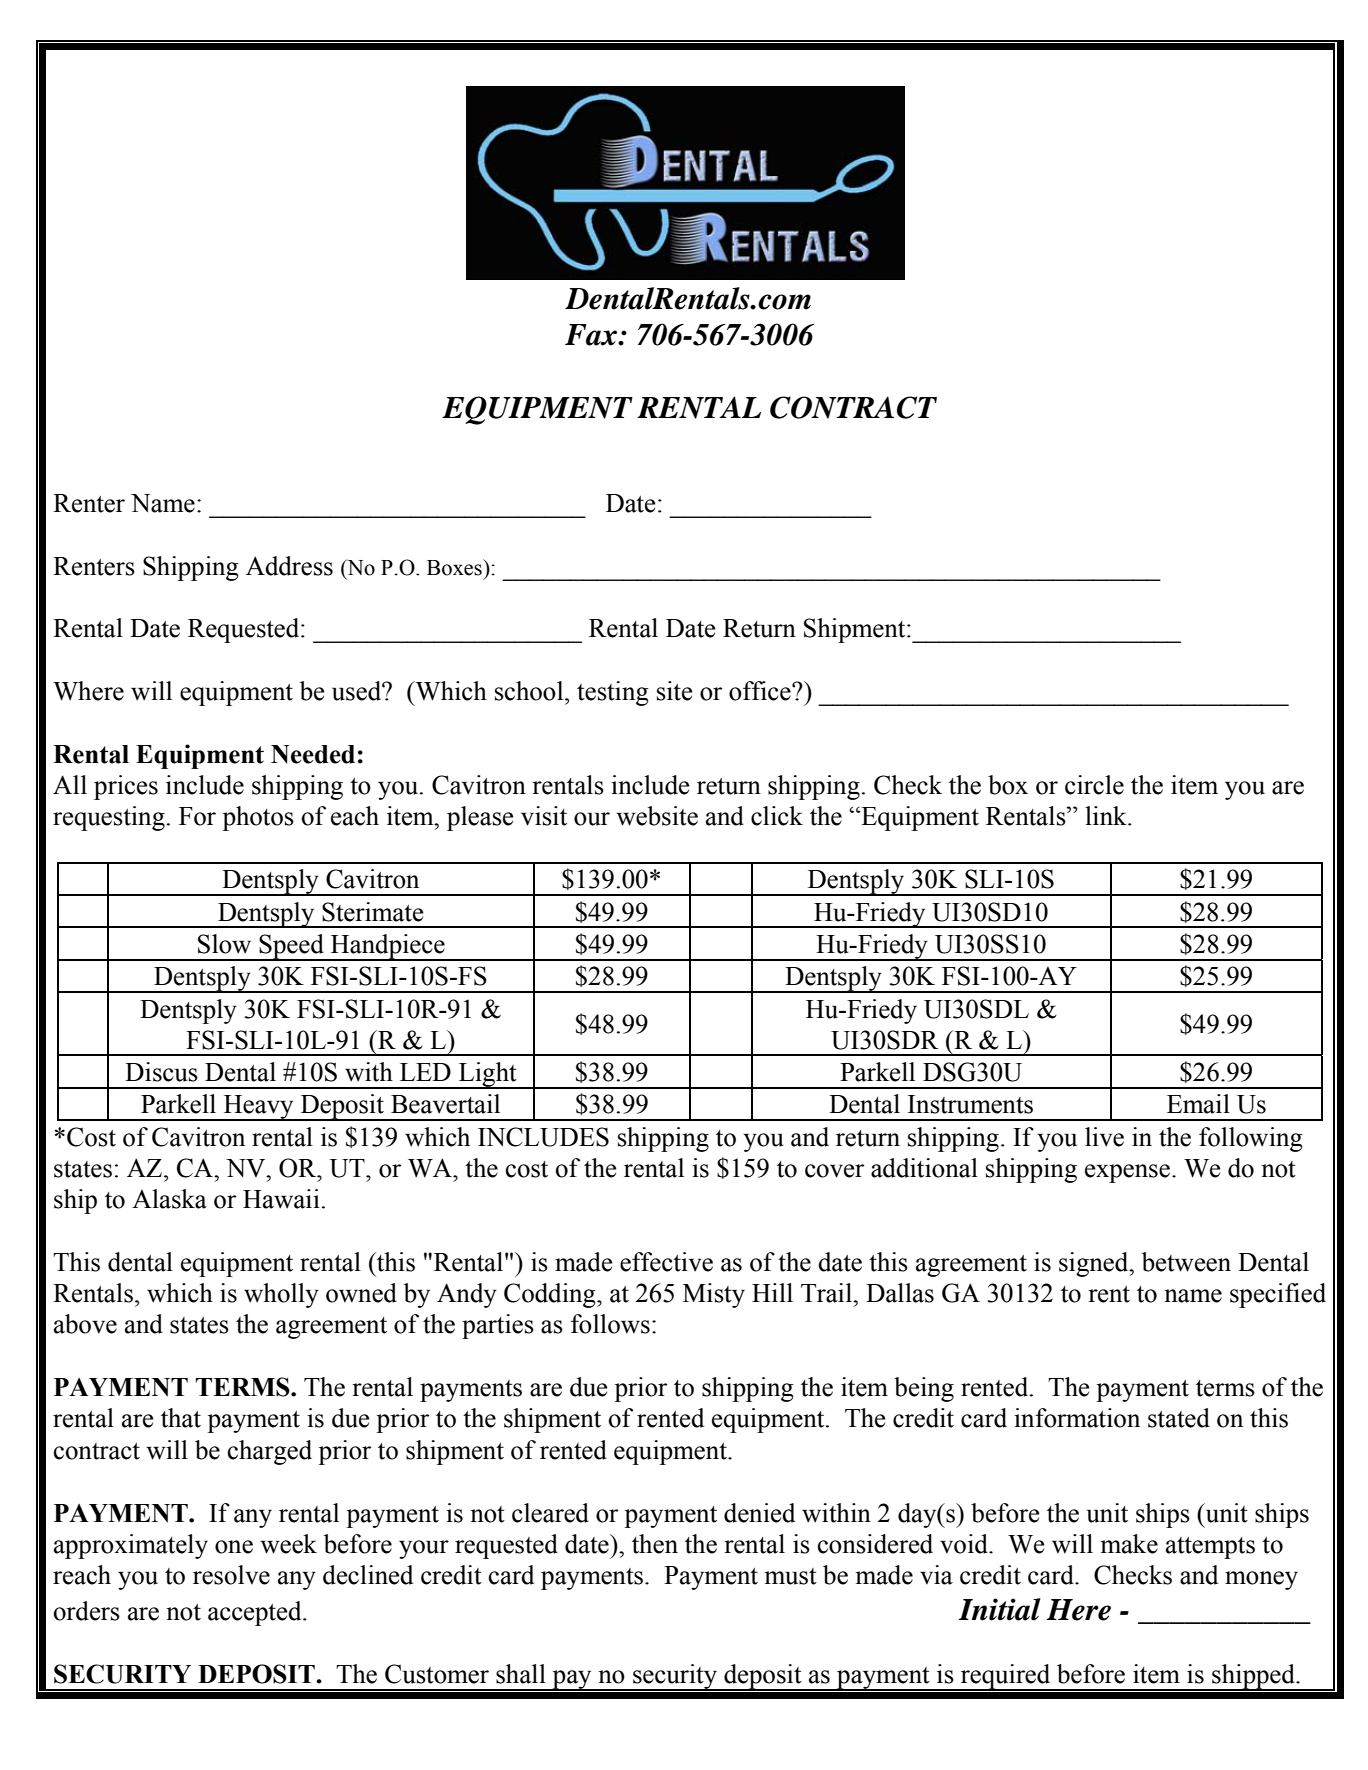 The width and height of the image is (1368, 1770). What do you see at coordinates (761, 691) in the image?
I see `office` at bounding box center [761, 691].
